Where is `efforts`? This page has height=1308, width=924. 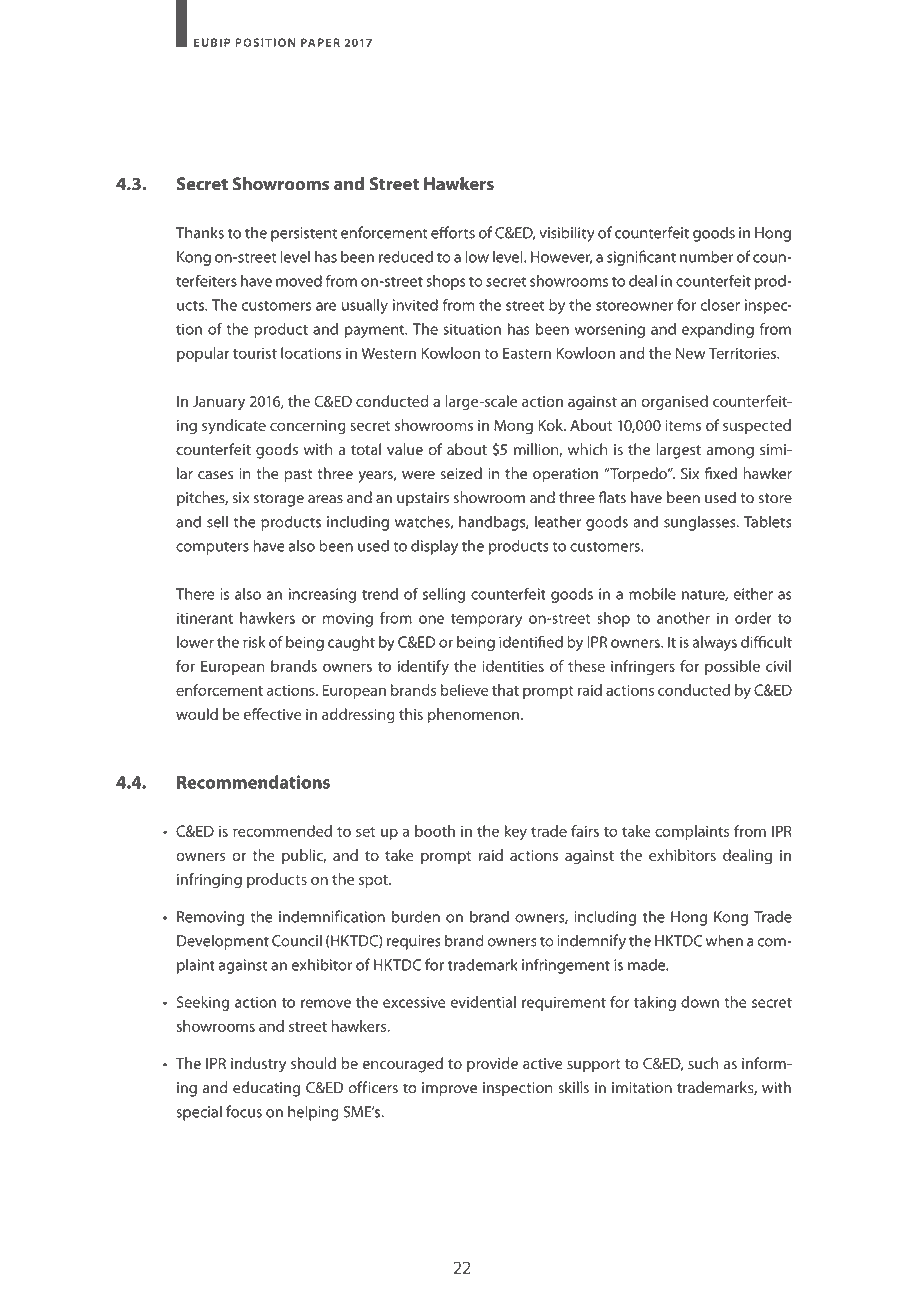
efforts is located at coordinates (453, 232).
